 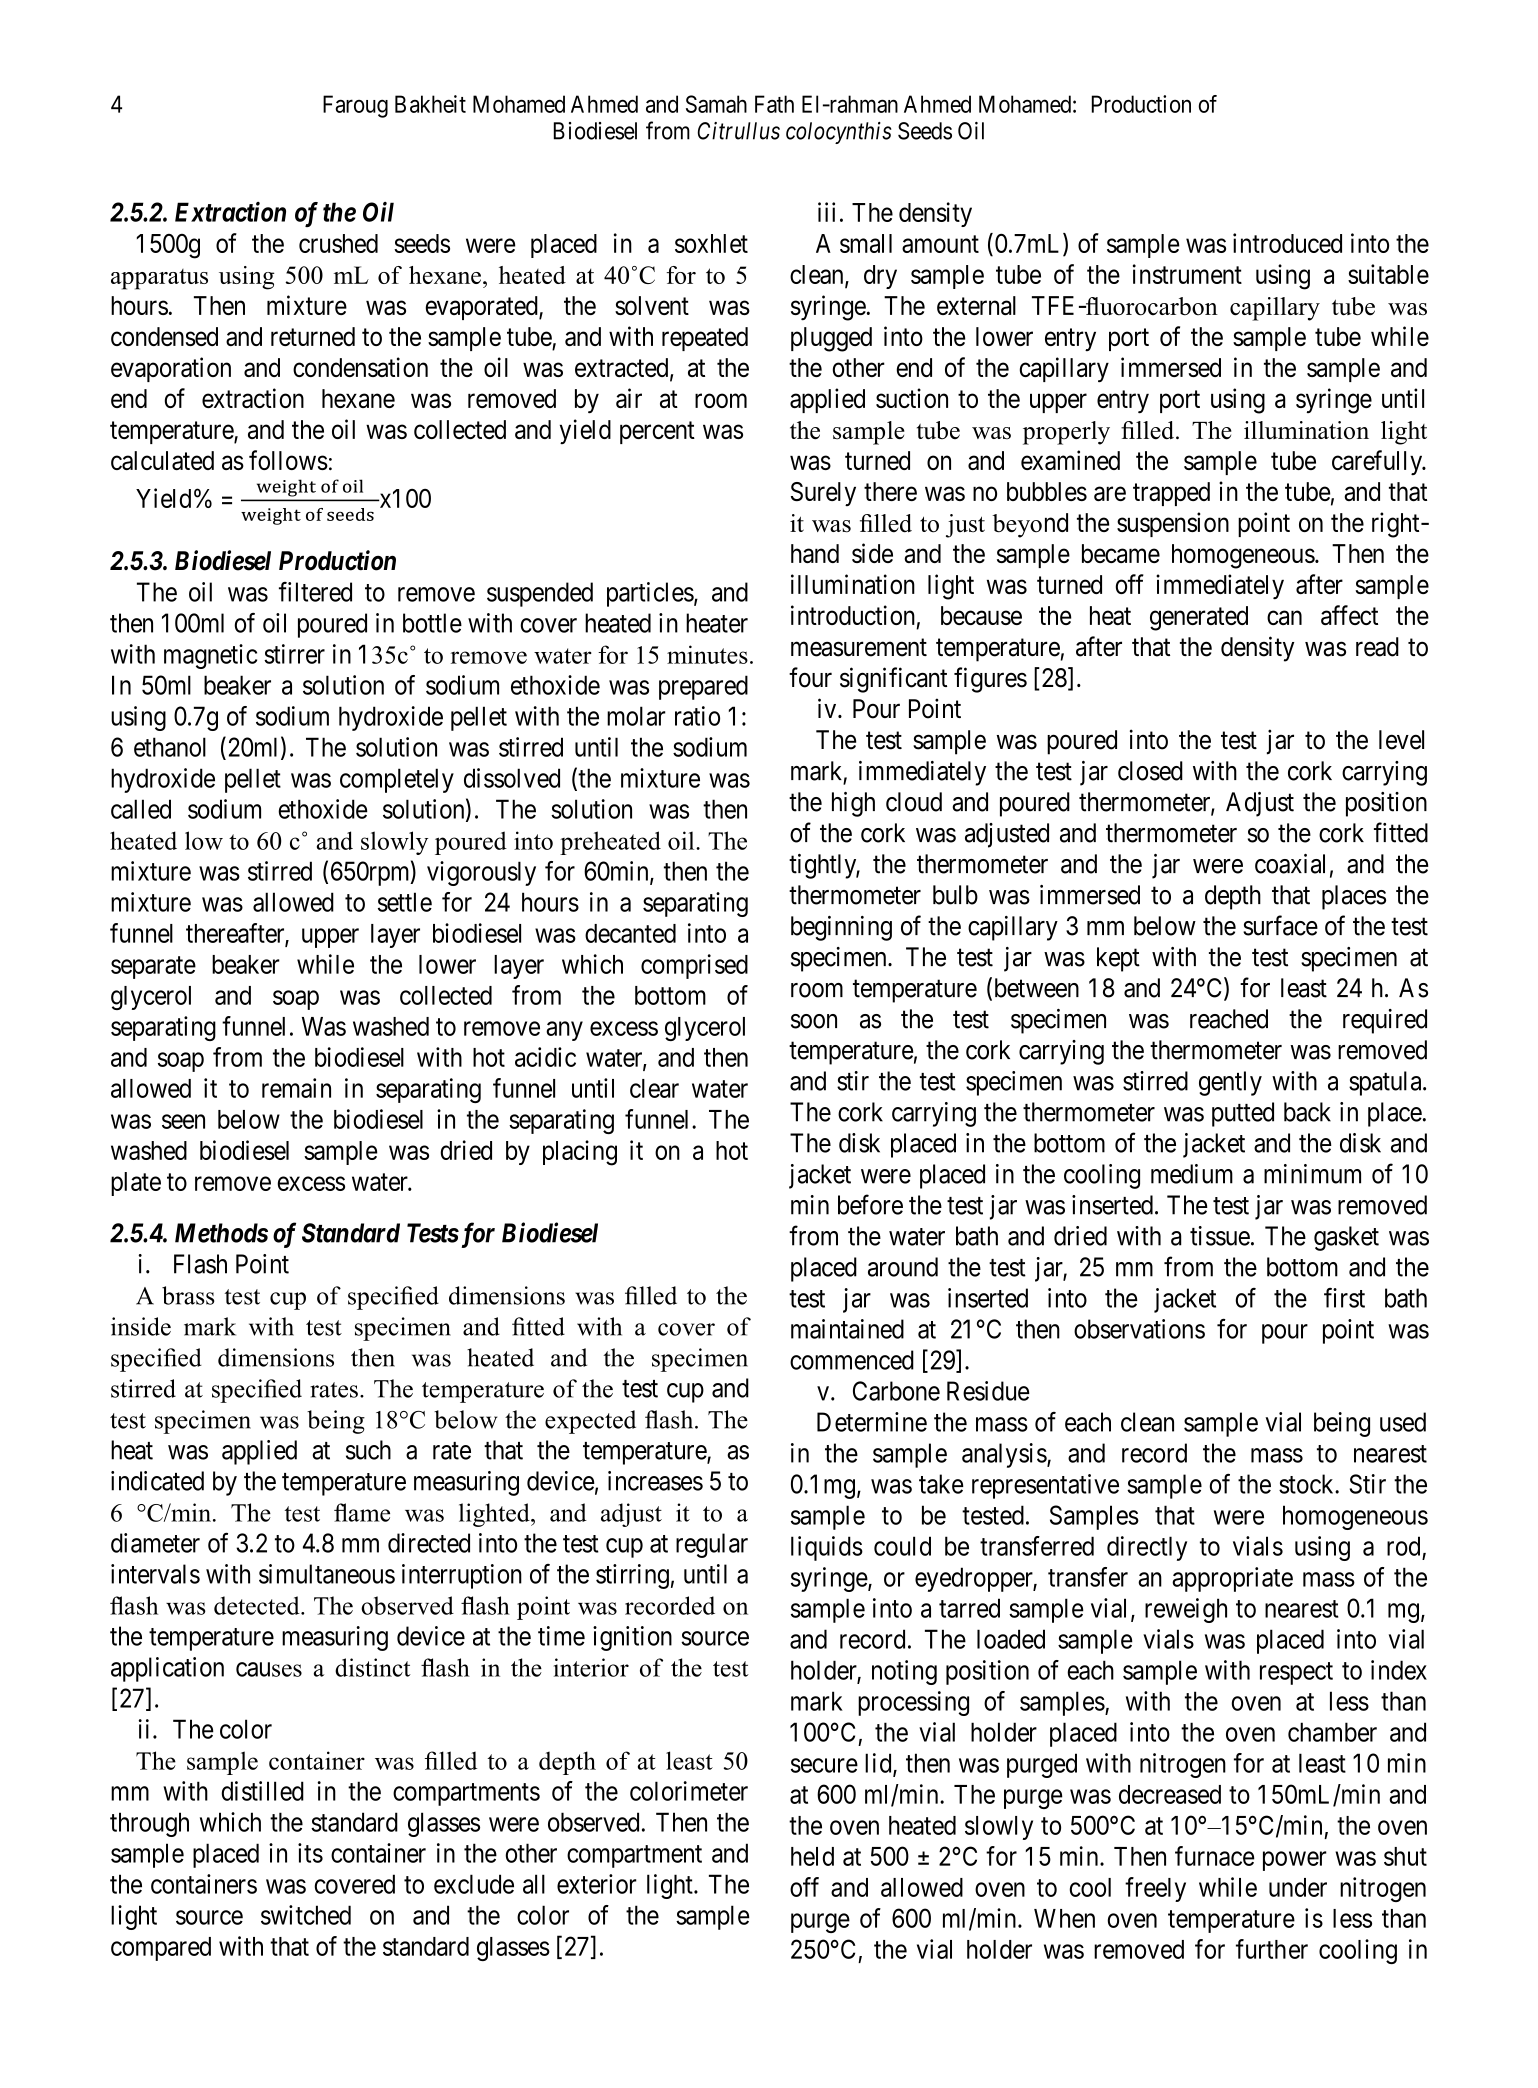 I want to click on crushed, so click(x=338, y=243).
